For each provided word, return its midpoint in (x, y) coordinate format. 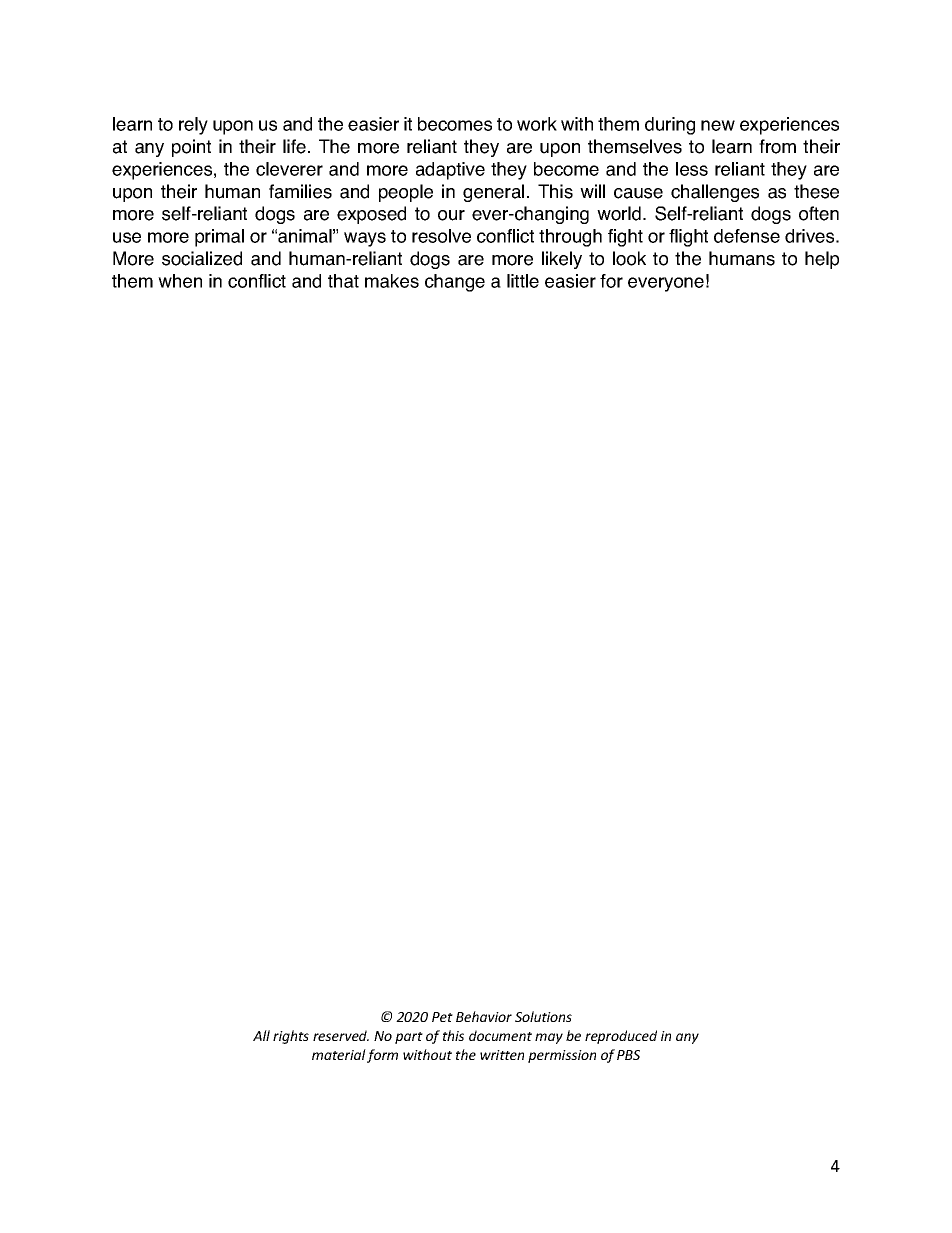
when (180, 281)
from (777, 146)
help (822, 260)
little (523, 281)
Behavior (484, 1016)
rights (291, 1037)
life (294, 146)
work (537, 124)
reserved (341, 1035)
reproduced (621, 1037)
